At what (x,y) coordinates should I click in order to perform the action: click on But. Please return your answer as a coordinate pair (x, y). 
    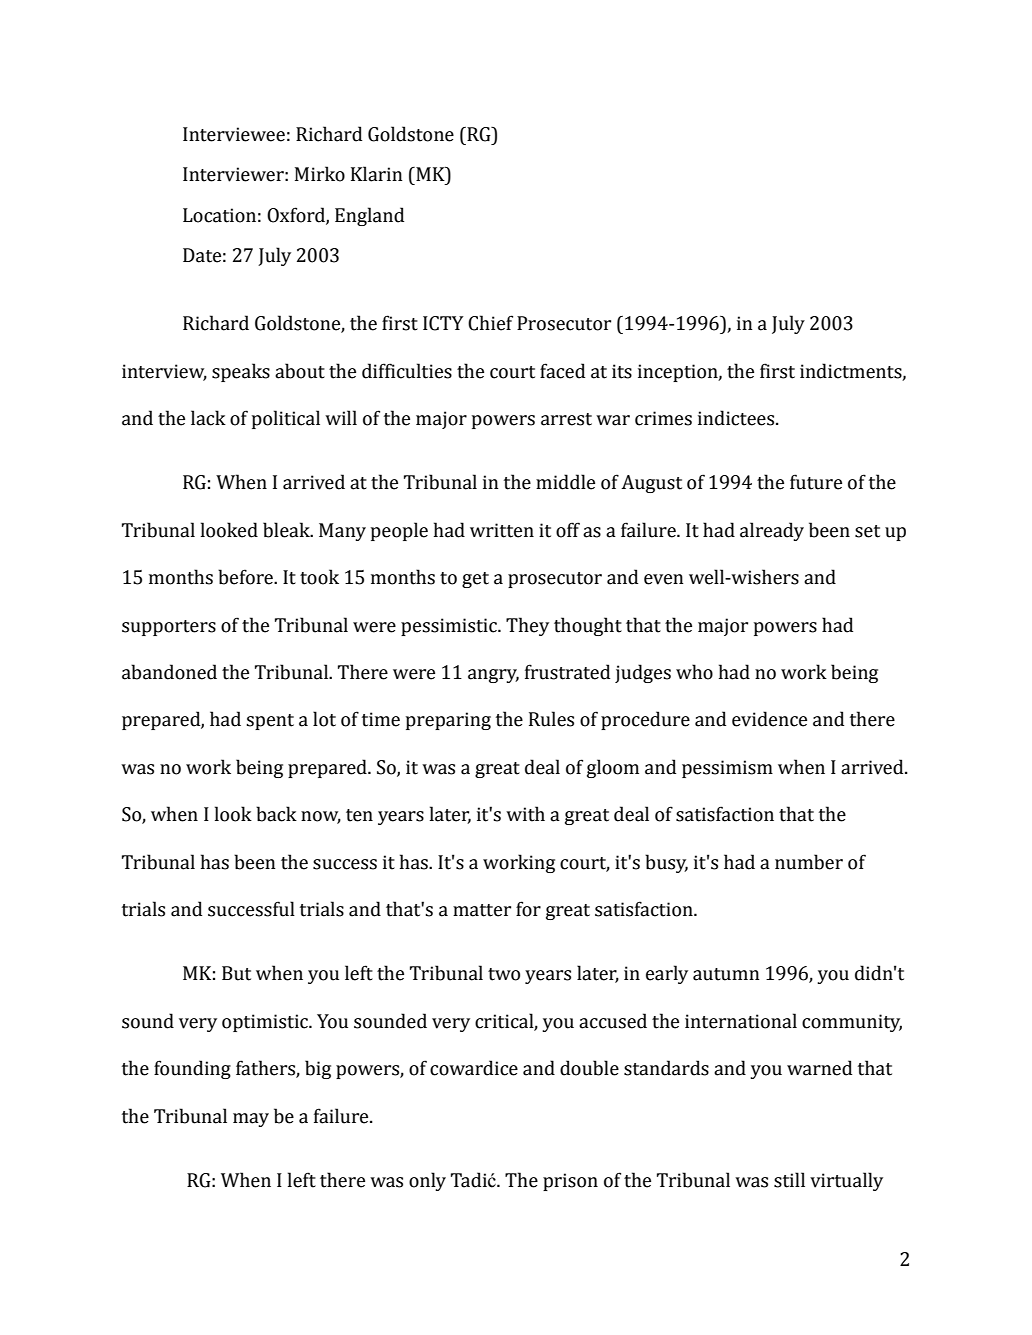
    Looking at the image, I should click on (236, 973).
